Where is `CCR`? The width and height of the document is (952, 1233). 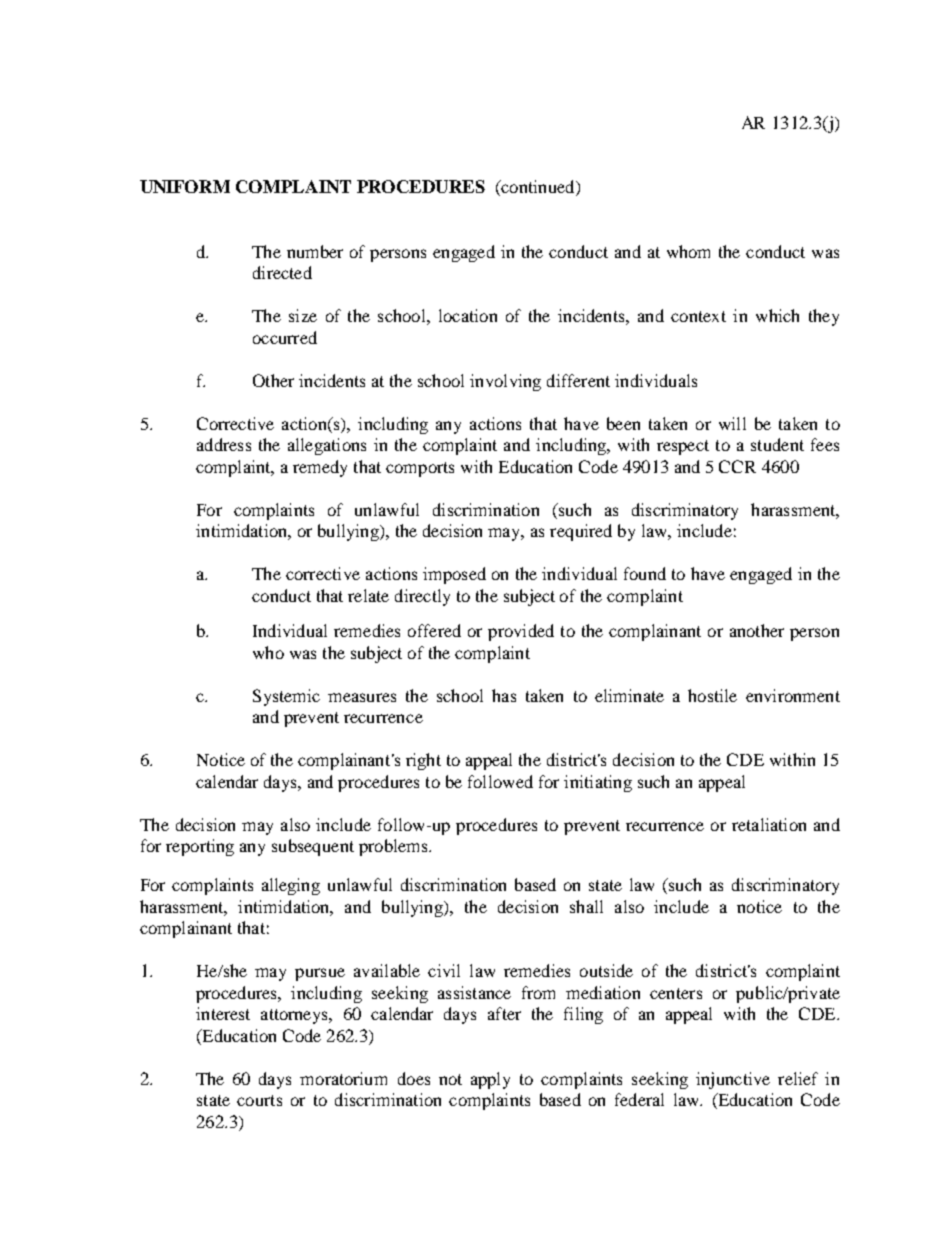
CCR is located at coordinates (737, 466).
